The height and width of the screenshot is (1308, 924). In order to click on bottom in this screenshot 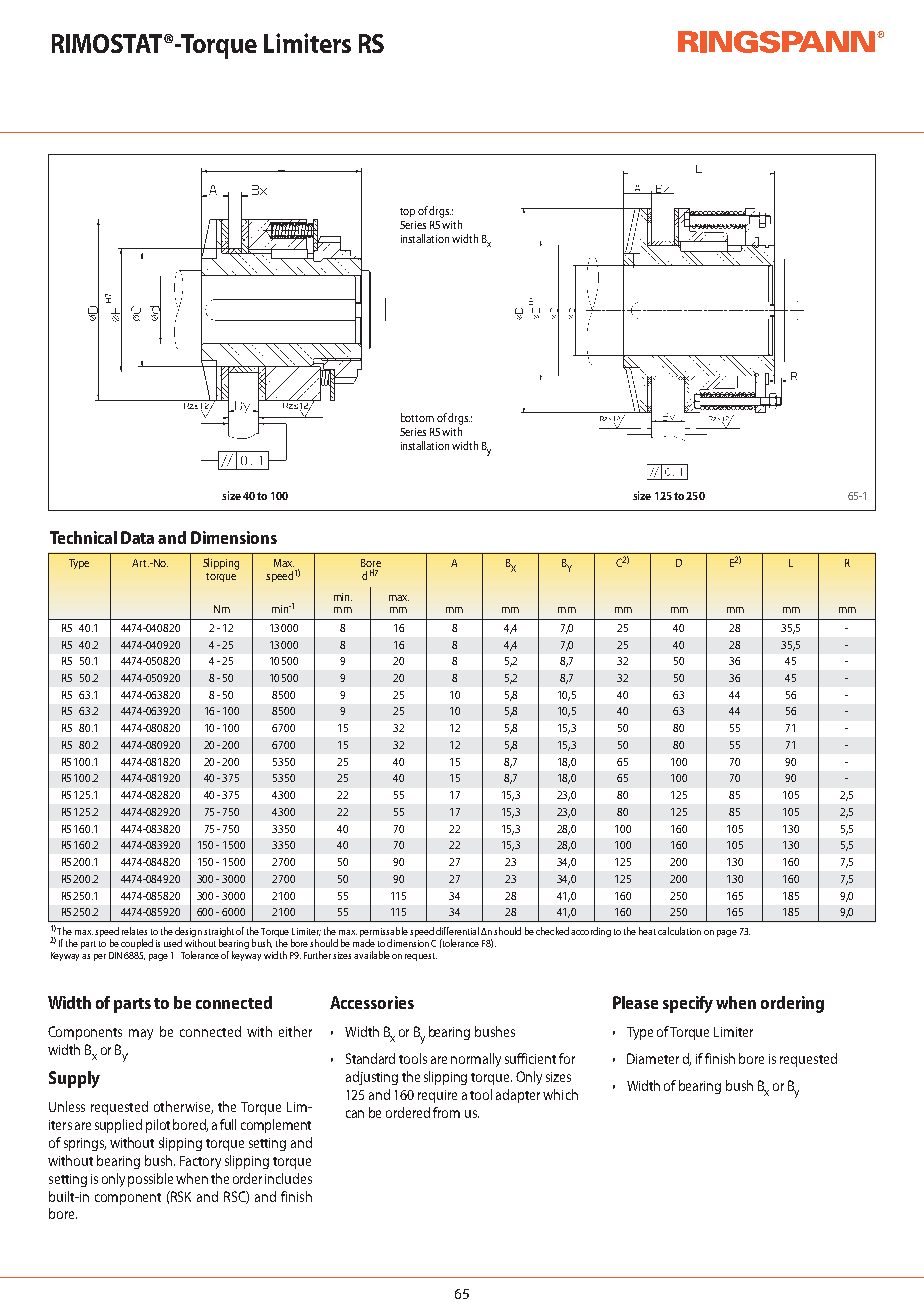, I will do `click(417, 417)`.
